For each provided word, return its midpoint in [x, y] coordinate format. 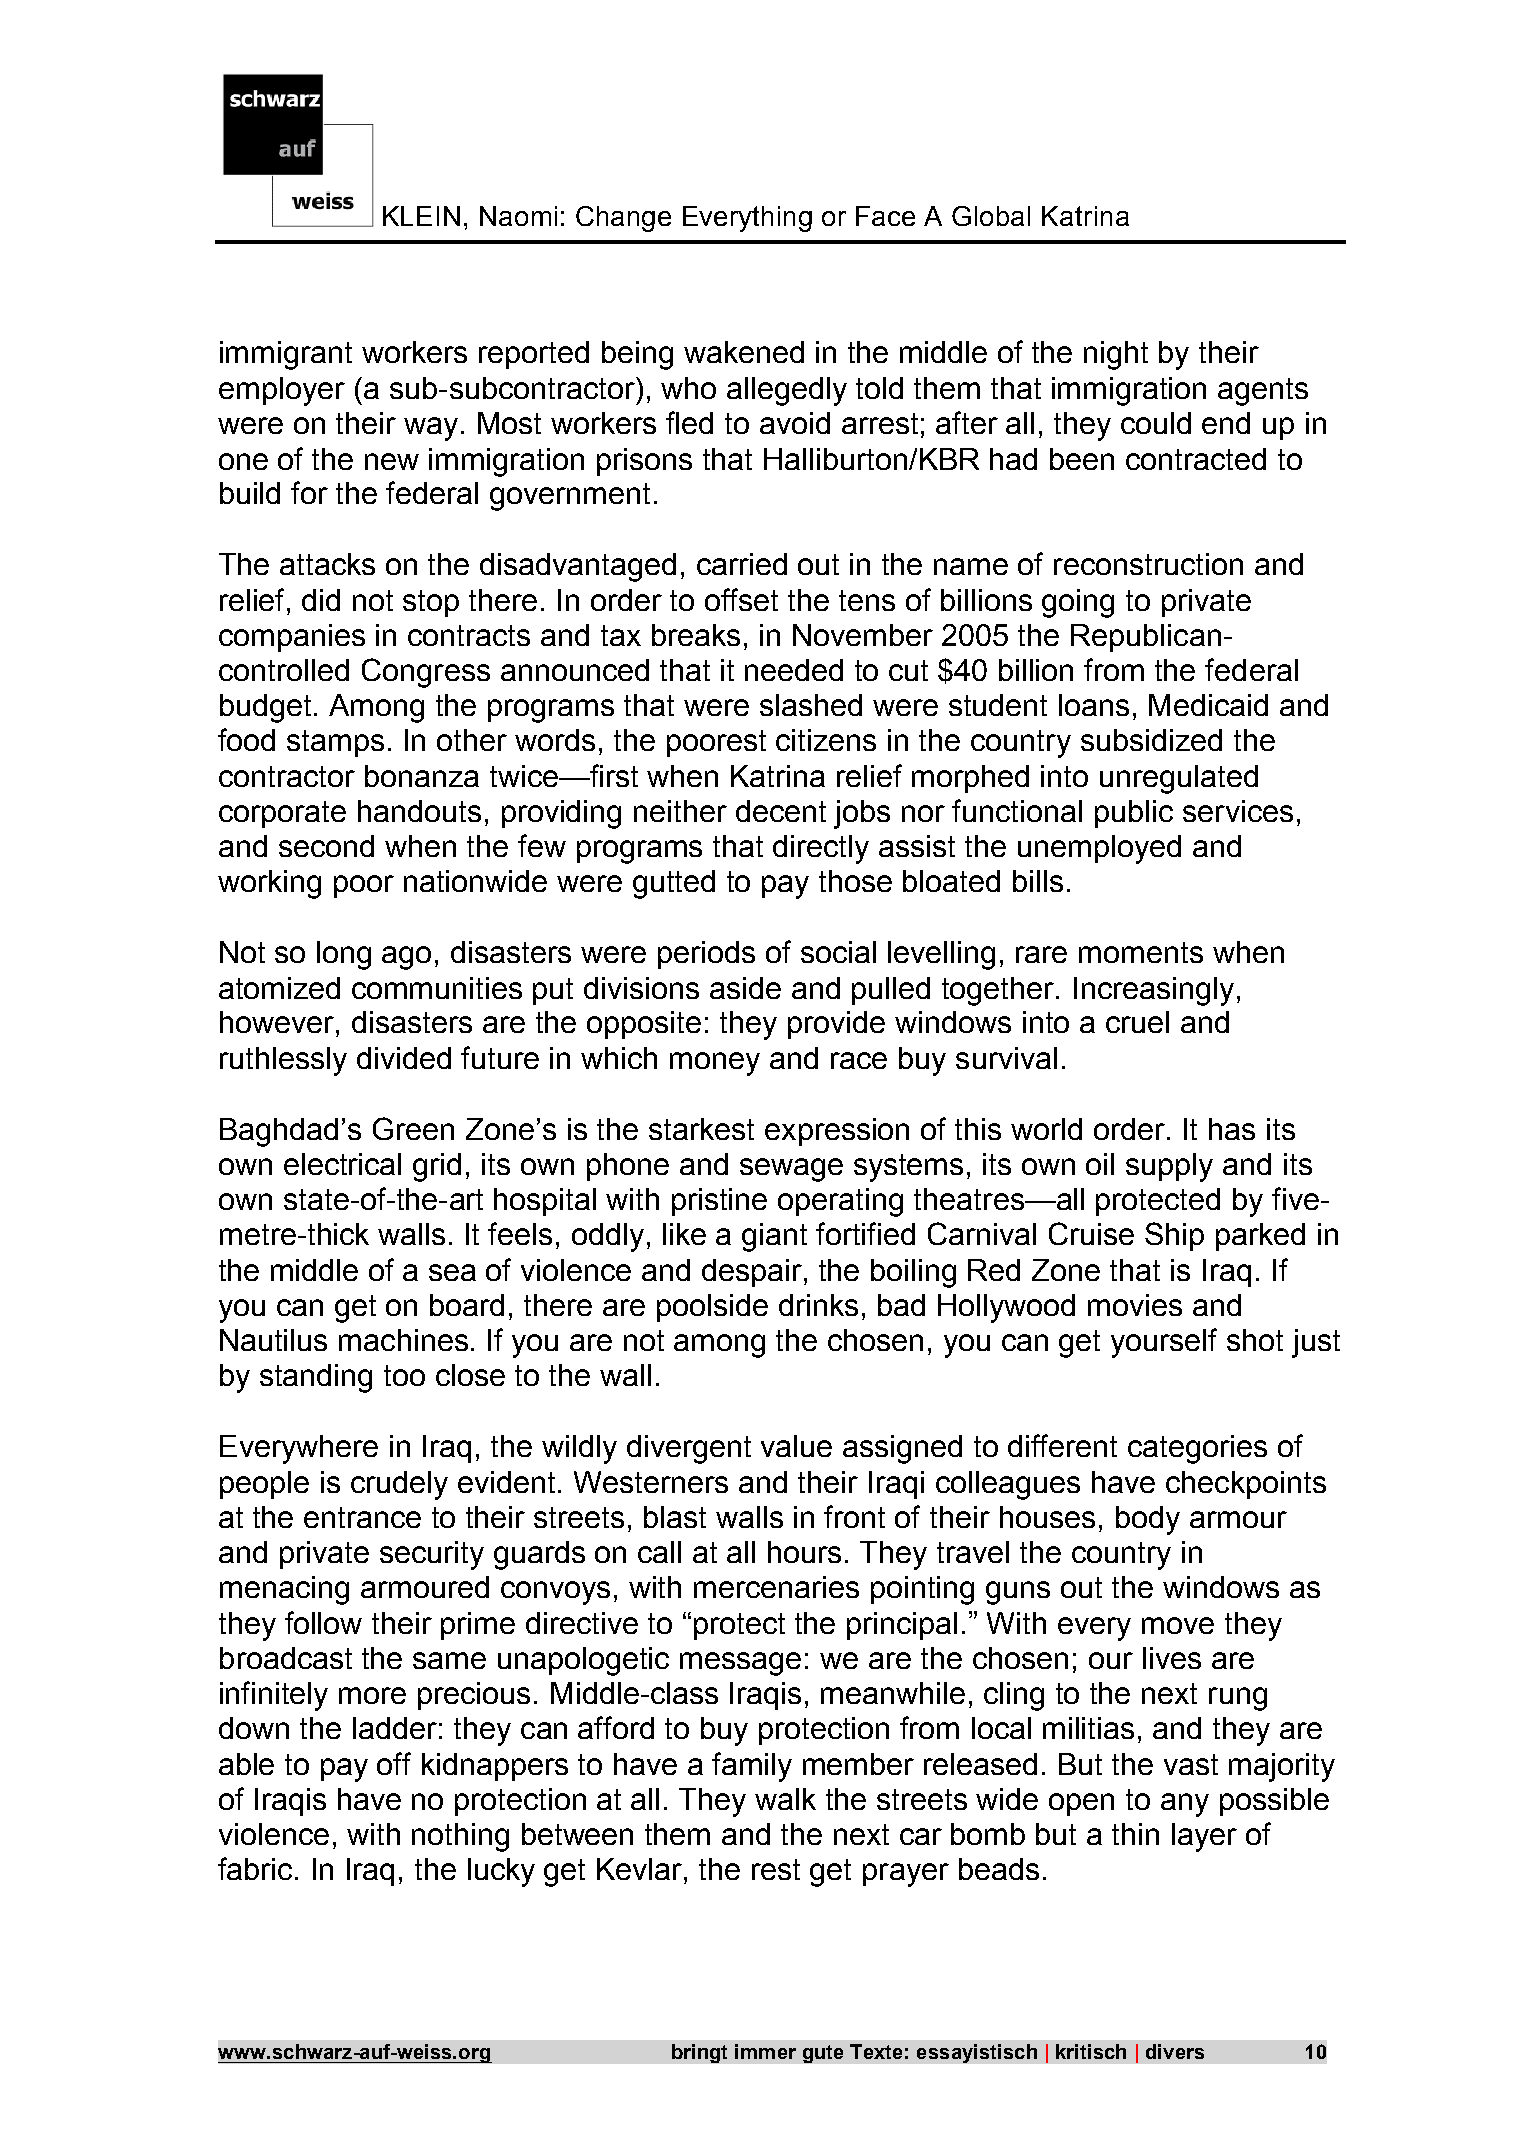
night [1116, 355]
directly [821, 849]
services [1238, 811]
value [796, 1446]
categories [1197, 1449]
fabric [257, 1868]
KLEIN [421, 216]
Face [885, 216]
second [326, 846]
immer [765, 2051]
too [404, 1375]
